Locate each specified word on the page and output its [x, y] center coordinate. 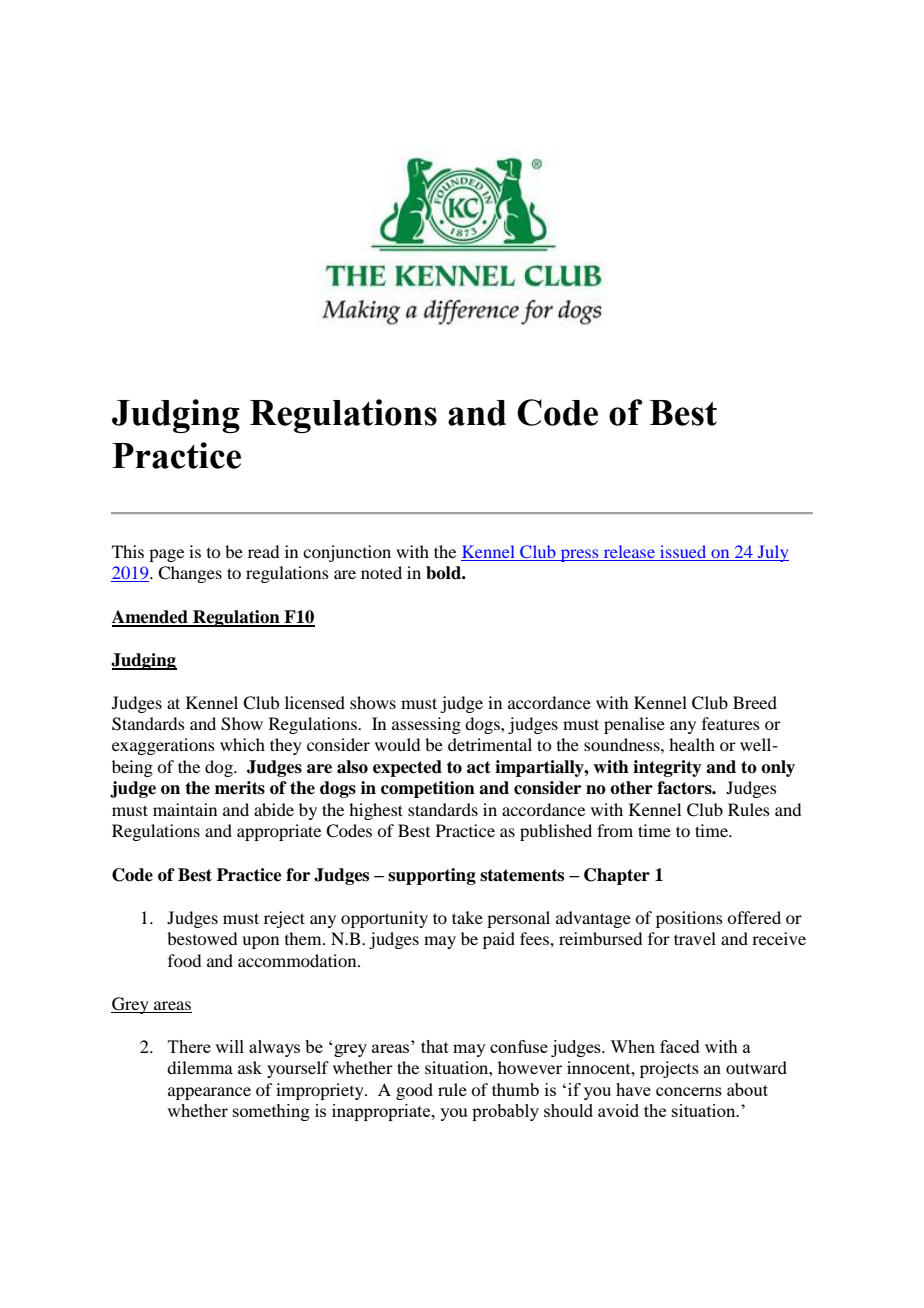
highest [376, 811]
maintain [185, 809]
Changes [190, 574]
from [615, 830]
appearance [209, 1093]
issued [683, 551]
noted [381, 572]
